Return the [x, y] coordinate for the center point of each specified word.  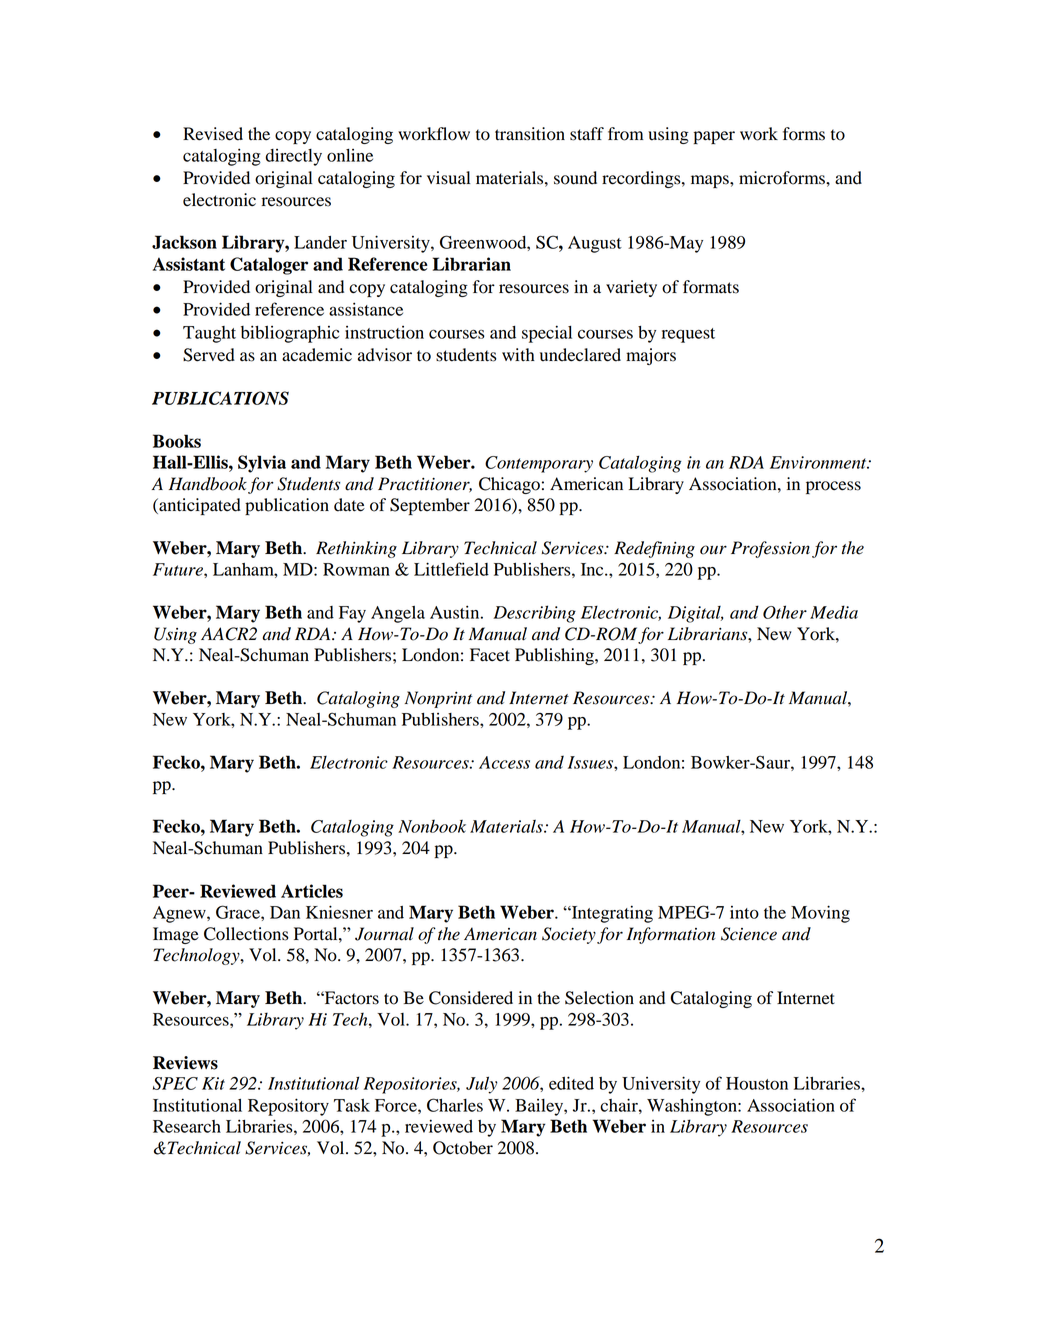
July [481, 1085]
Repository [288, 1107]
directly [293, 157]
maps [711, 181]
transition [530, 134]
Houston [757, 1083]
